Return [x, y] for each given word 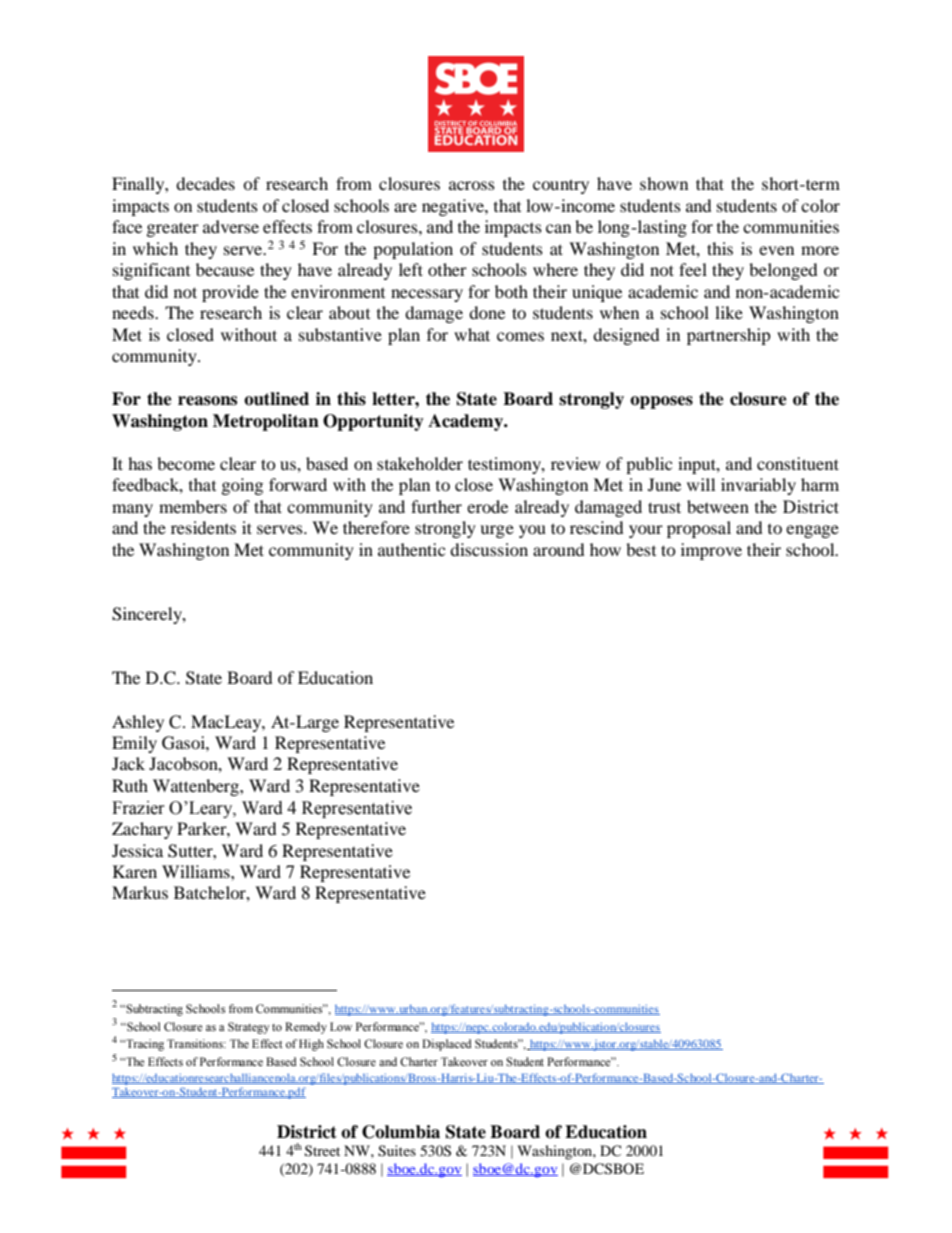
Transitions [196, 1043]
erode [487, 506]
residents [203, 527]
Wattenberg [197, 787]
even [776, 250]
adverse [231, 226]
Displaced [447, 1045]
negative [454, 207]
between [718, 506]
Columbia [401, 1132]
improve [711, 551]
